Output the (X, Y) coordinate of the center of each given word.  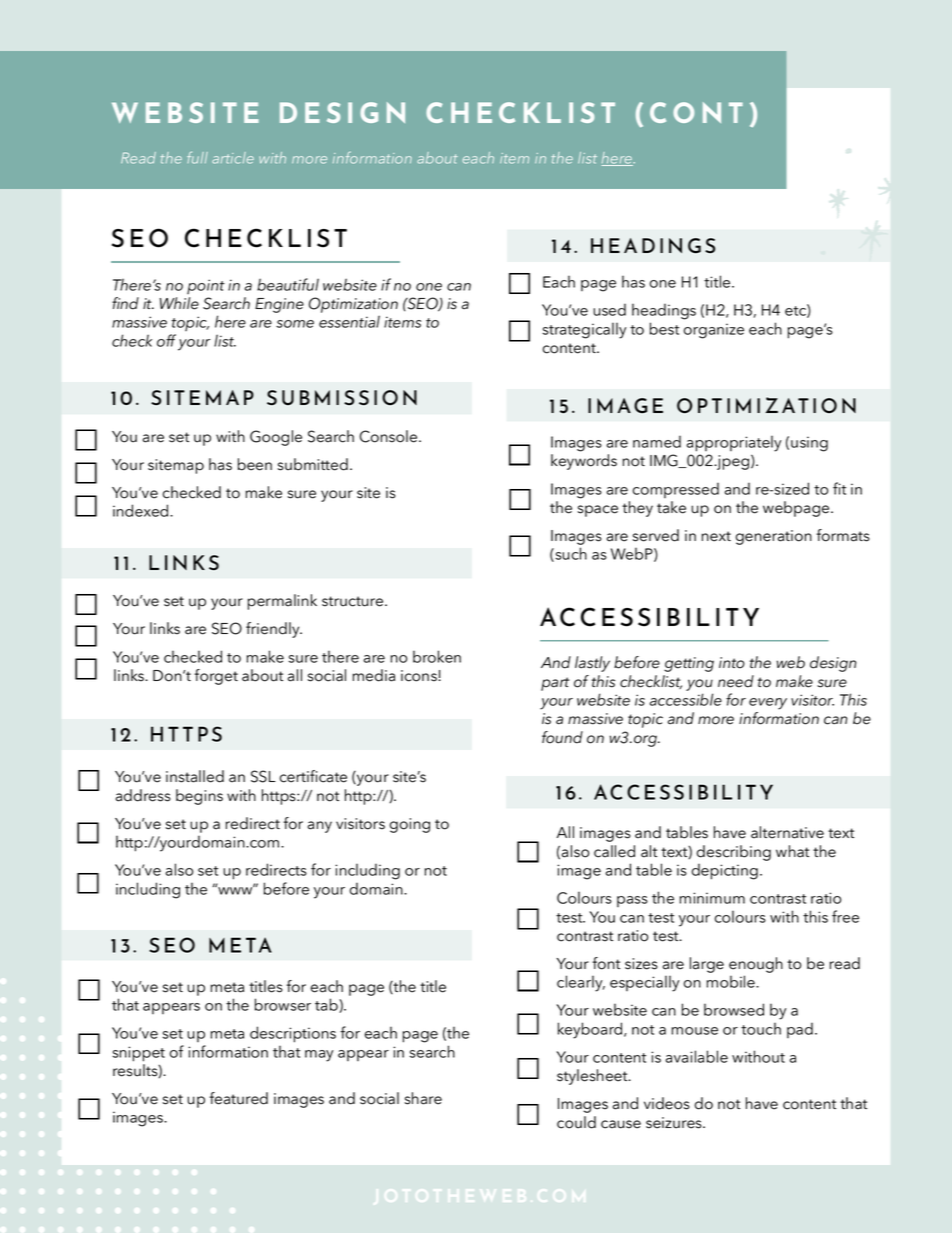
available (697, 1056)
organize (714, 331)
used (609, 309)
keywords (584, 462)
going (410, 825)
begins (199, 797)
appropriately (734, 444)
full (197, 157)
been (255, 464)
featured (238, 1098)
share (423, 1098)
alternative (787, 832)
